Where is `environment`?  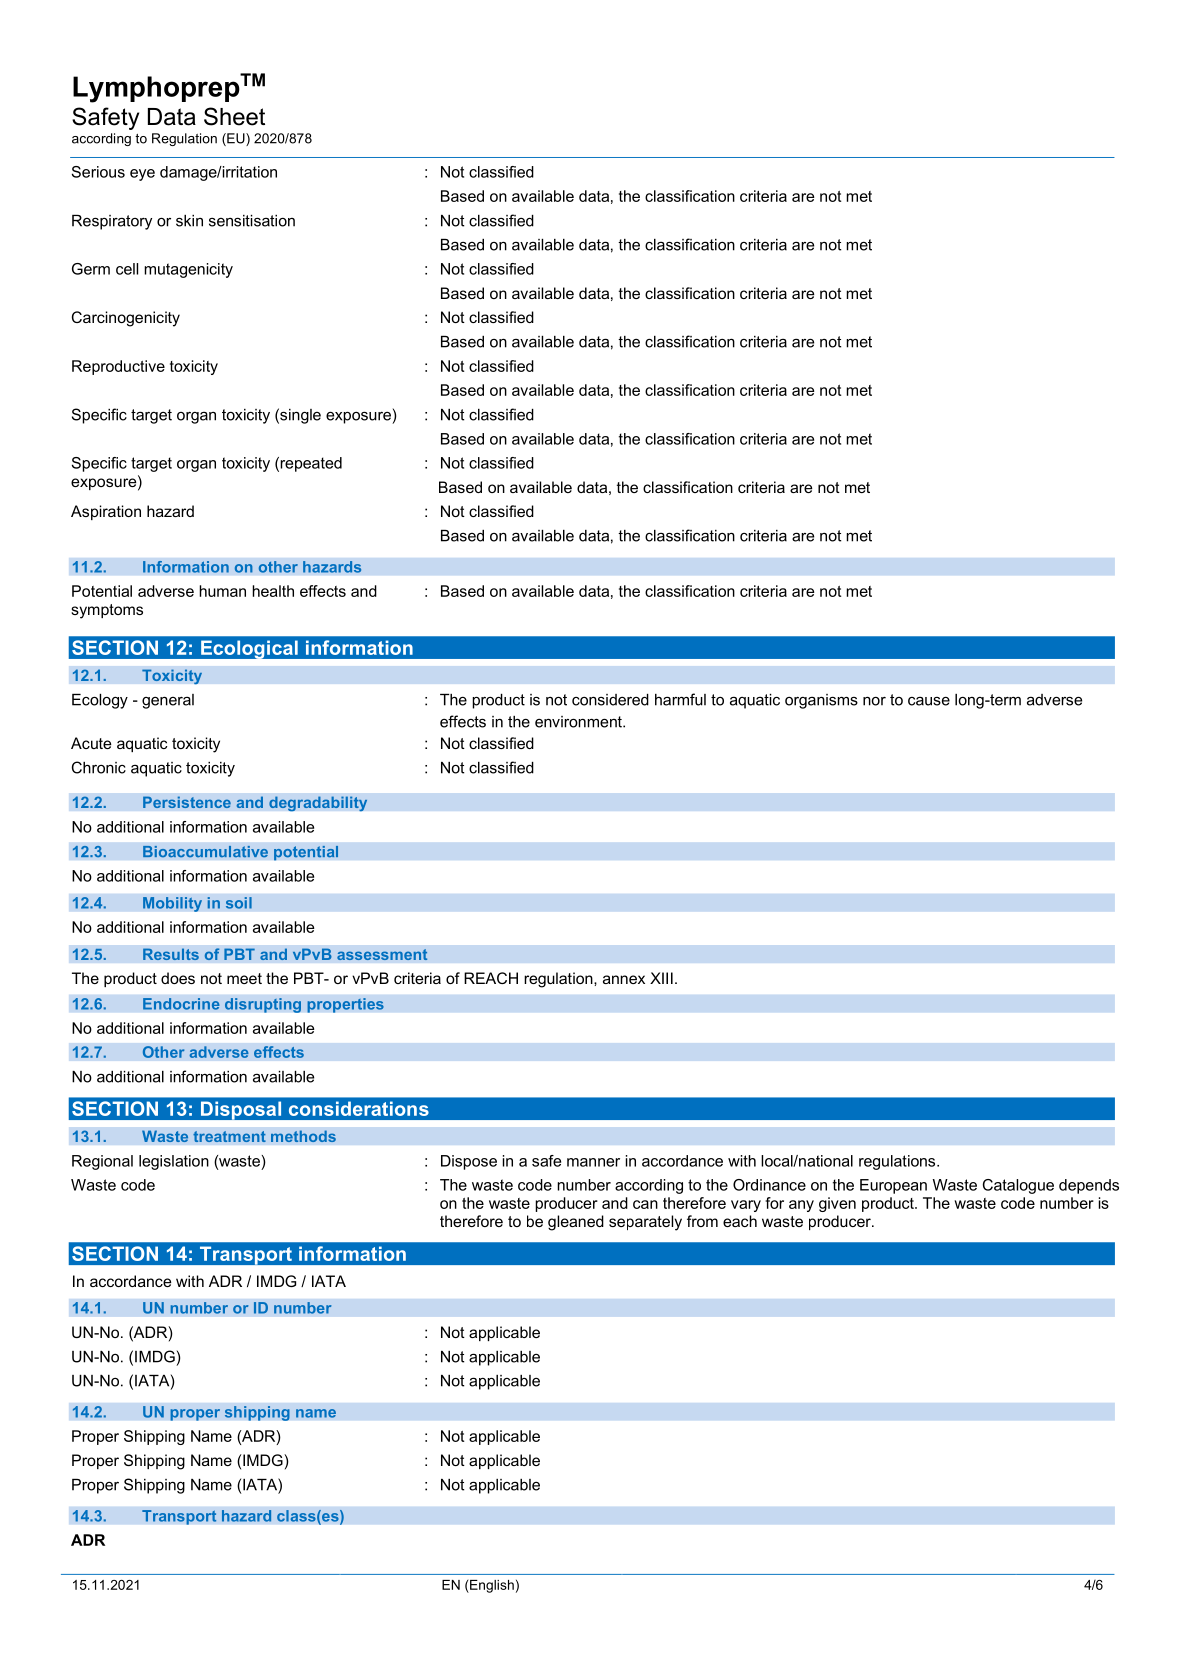
environment is located at coordinates (579, 722).
